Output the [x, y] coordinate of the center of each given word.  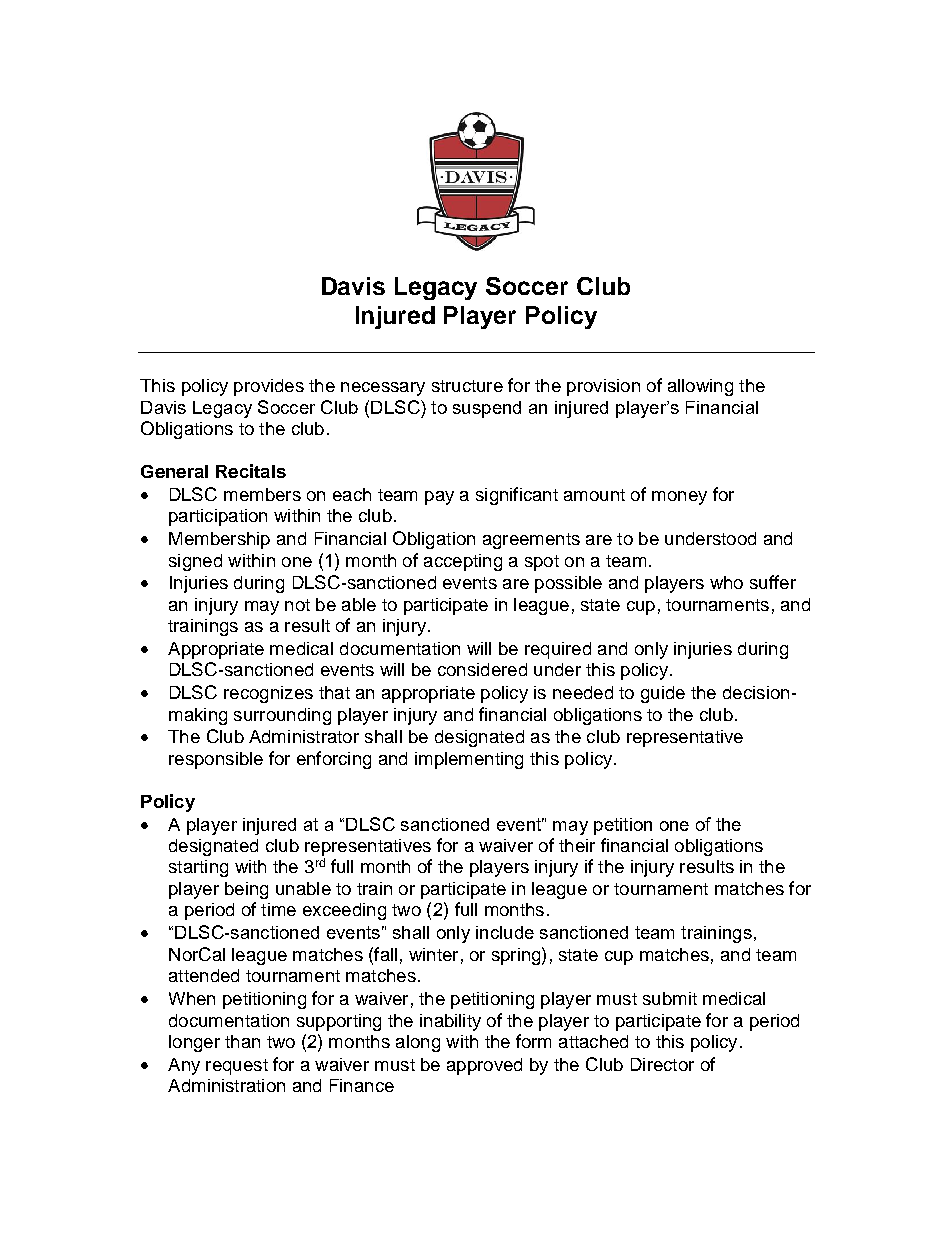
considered [482, 669]
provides [269, 387]
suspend [487, 409]
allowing [700, 387]
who [726, 582]
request [237, 1067]
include [505, 932]
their [577, 845]
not [297, 605]
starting [198, 868]
